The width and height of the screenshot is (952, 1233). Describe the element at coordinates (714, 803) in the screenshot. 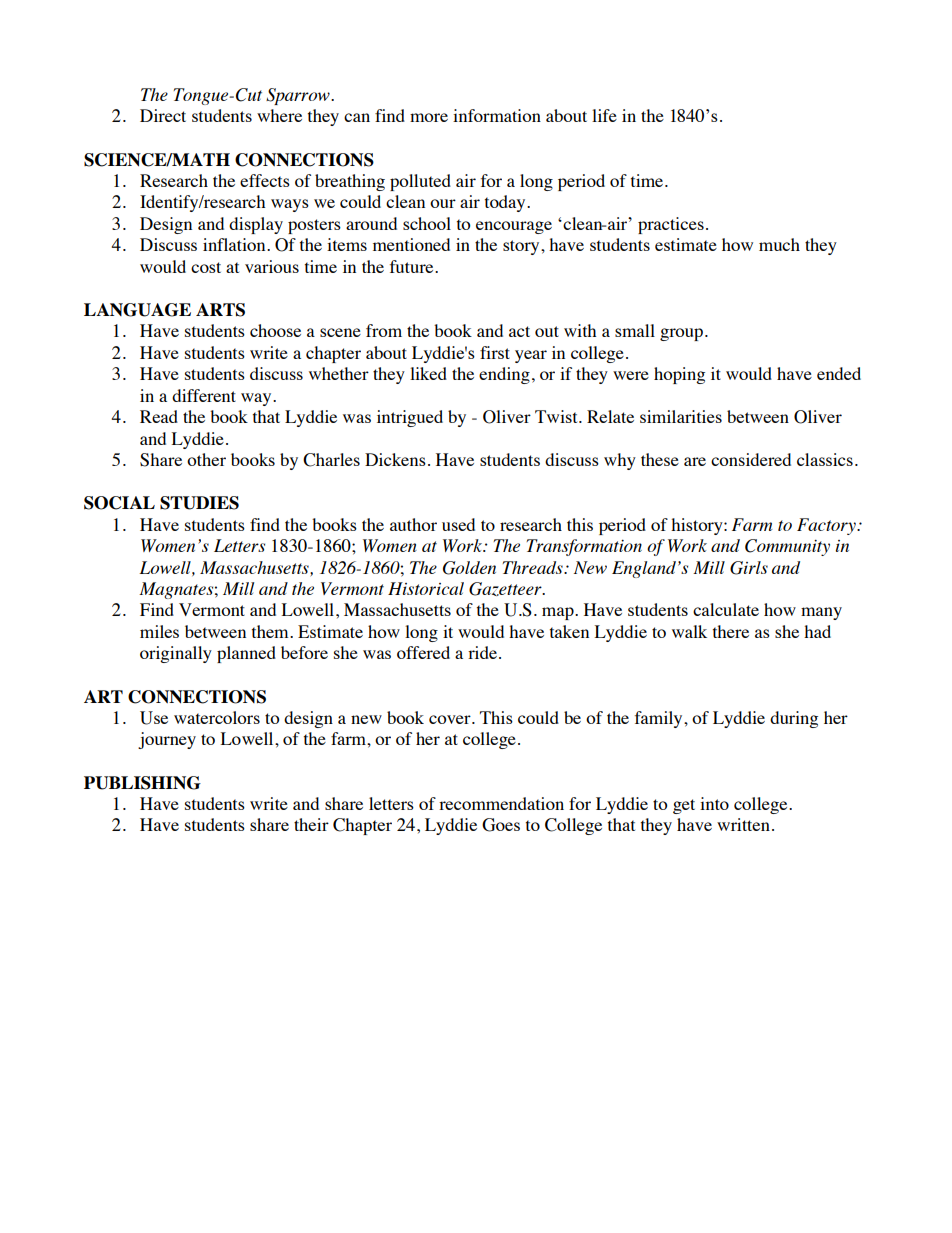

I see `into` at that location.
